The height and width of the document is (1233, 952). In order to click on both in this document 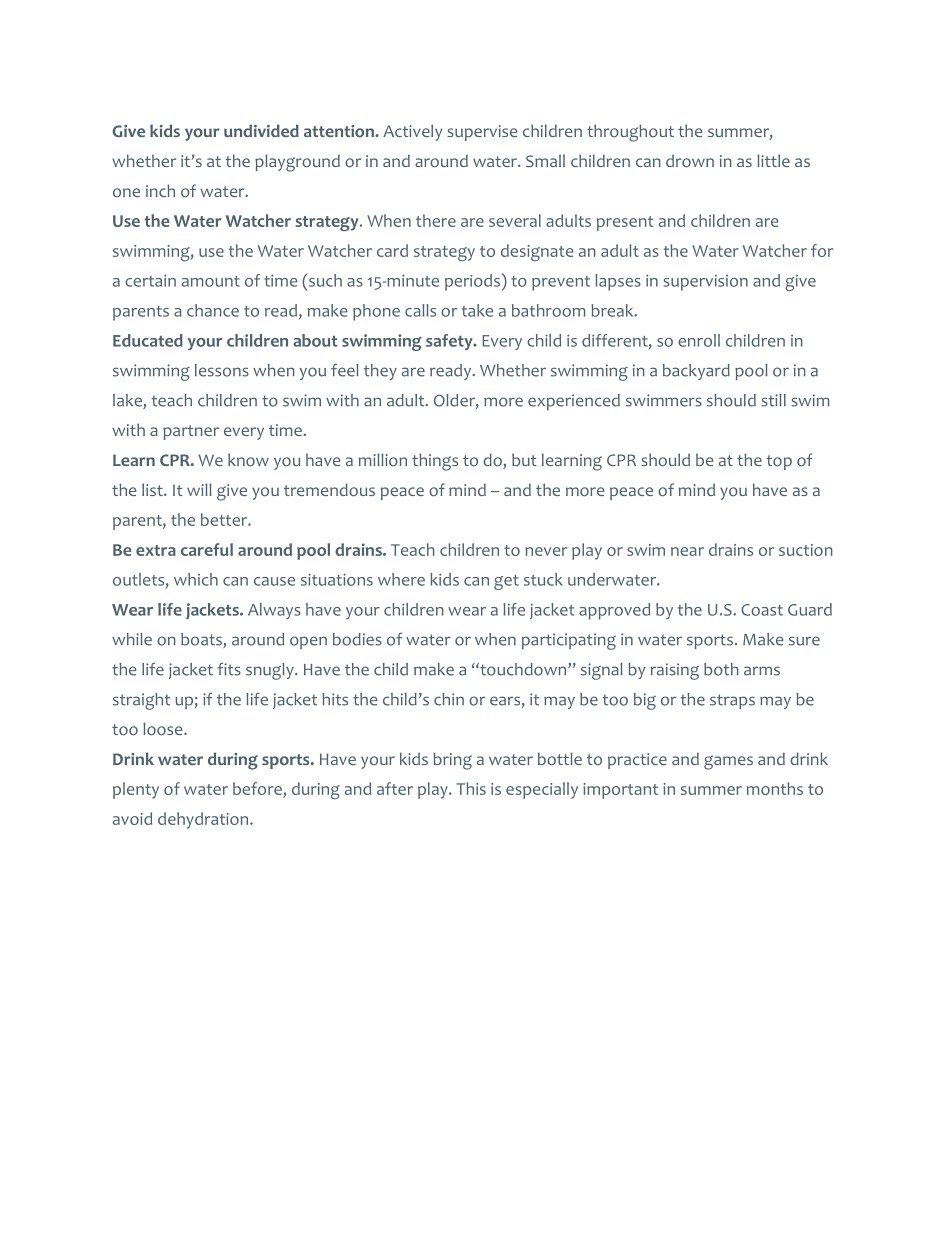, I will do `click(721, 669)`.
